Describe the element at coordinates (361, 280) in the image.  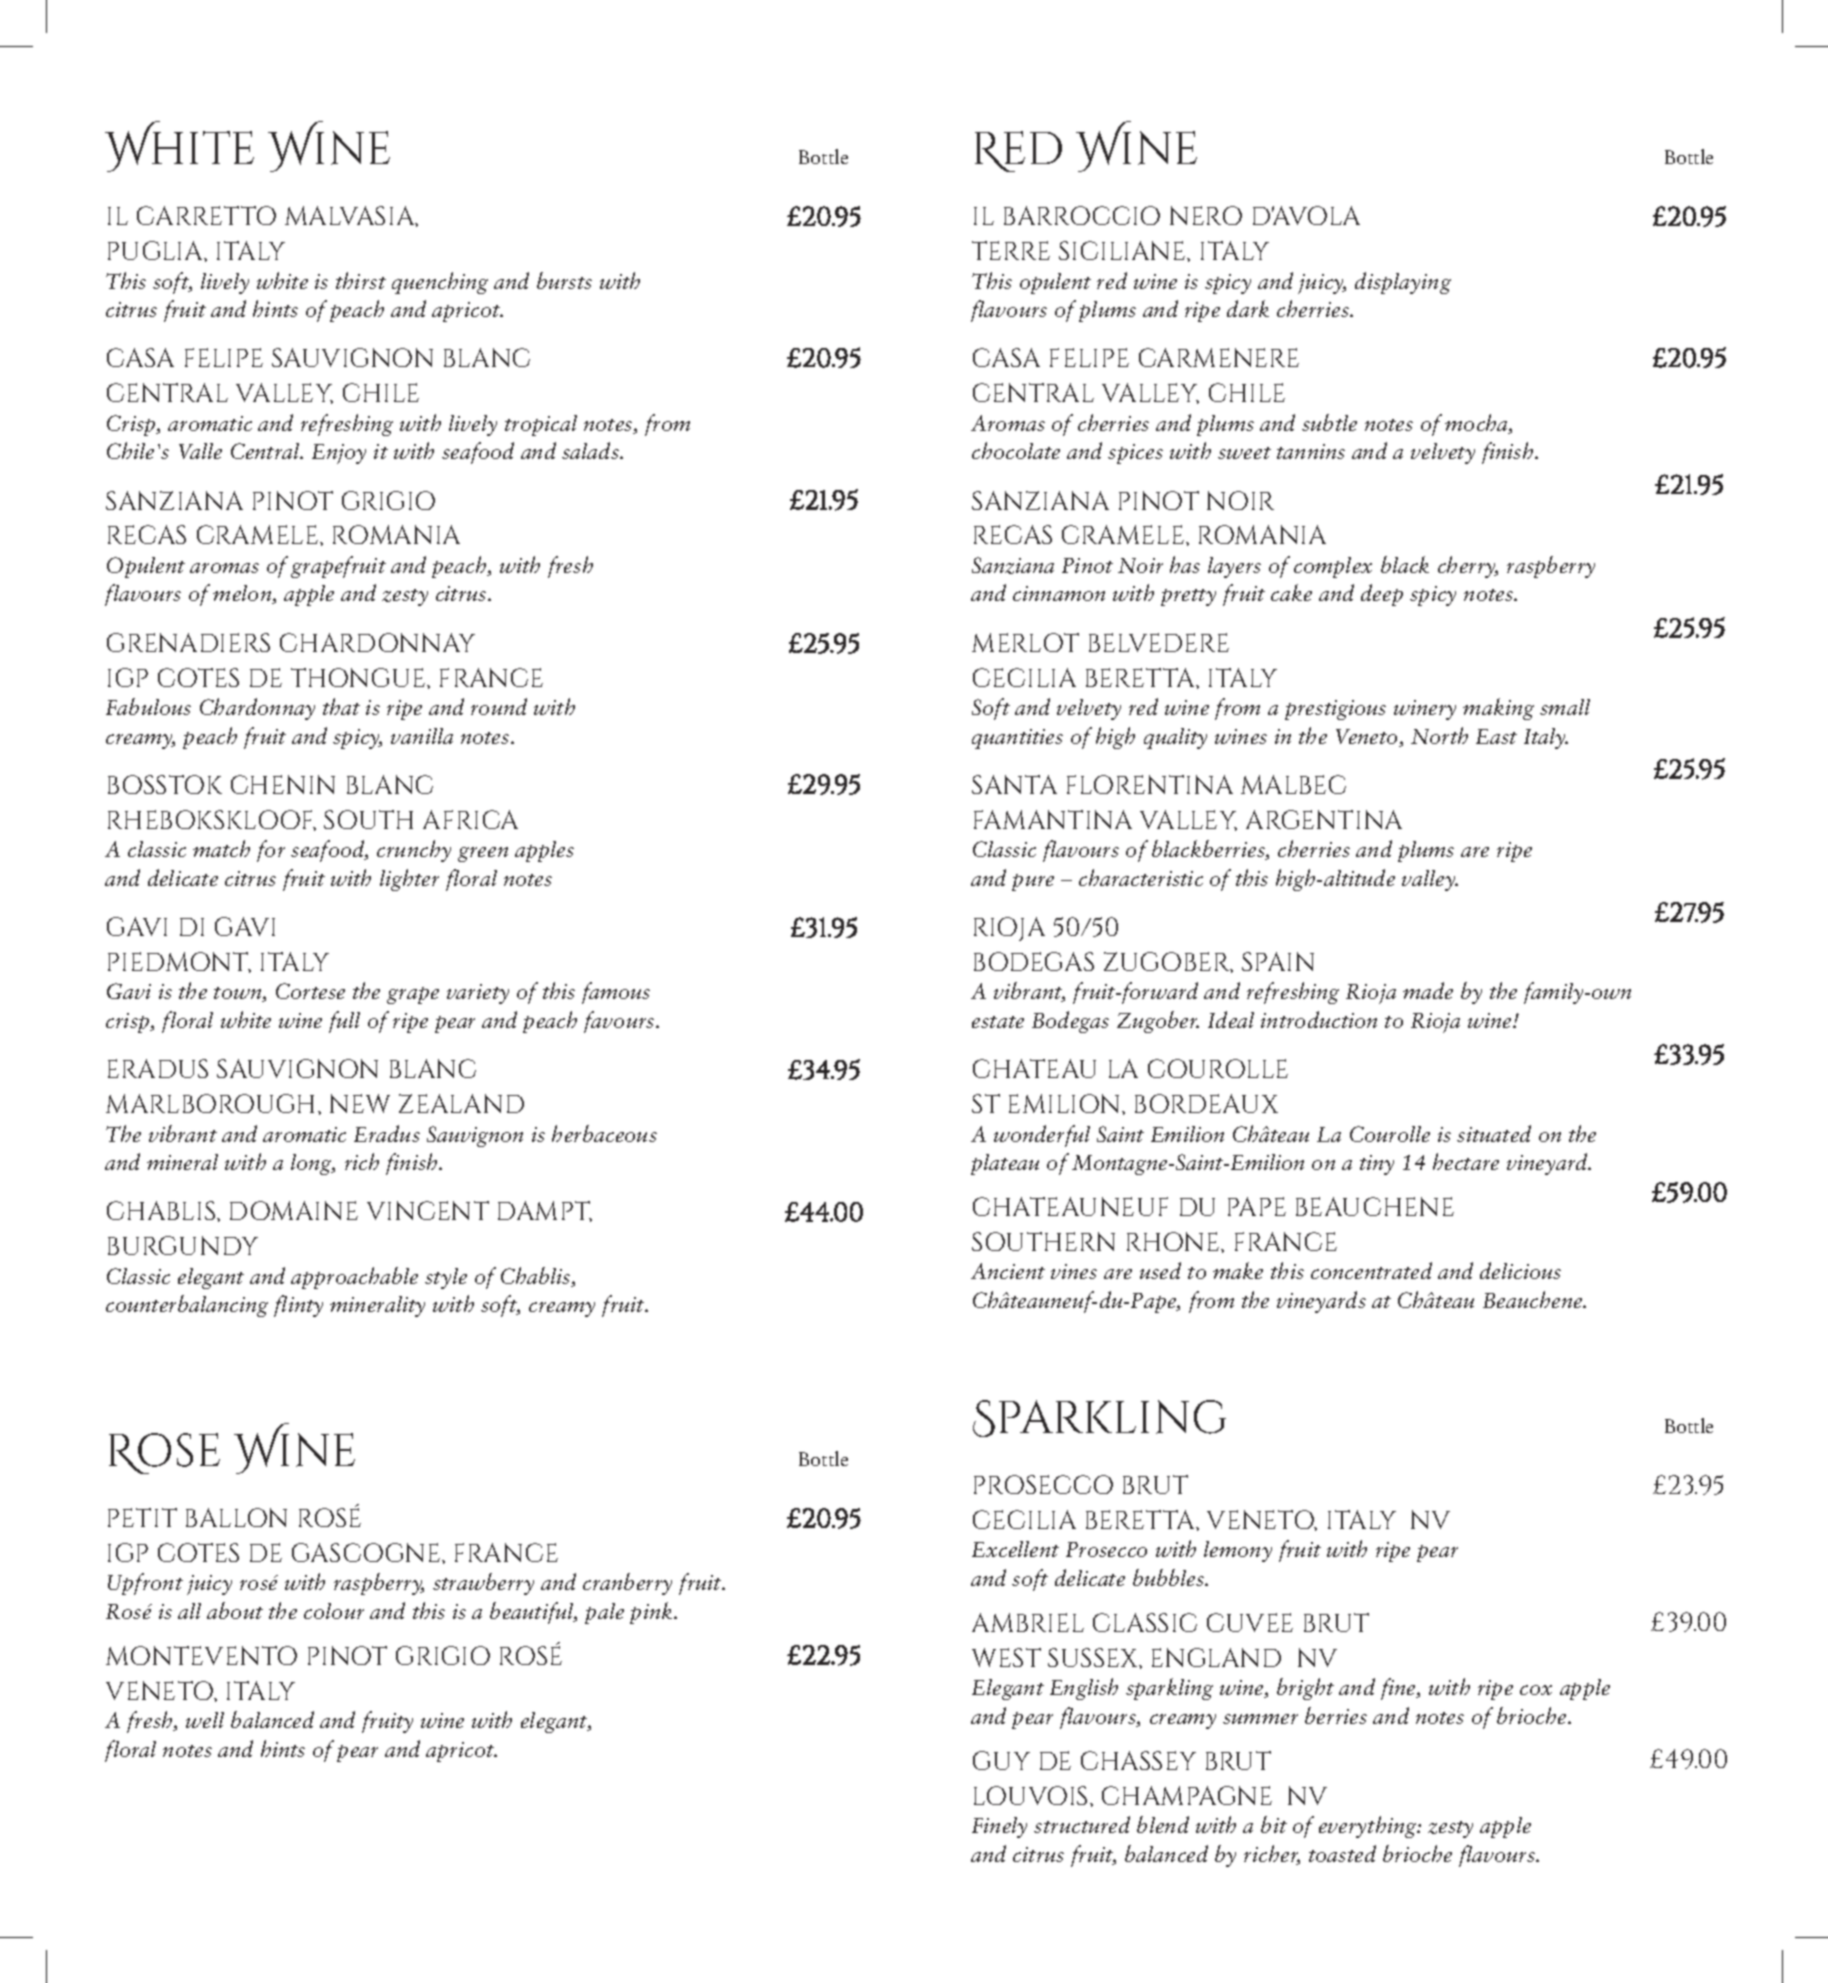
I see `thirst` at that location.
